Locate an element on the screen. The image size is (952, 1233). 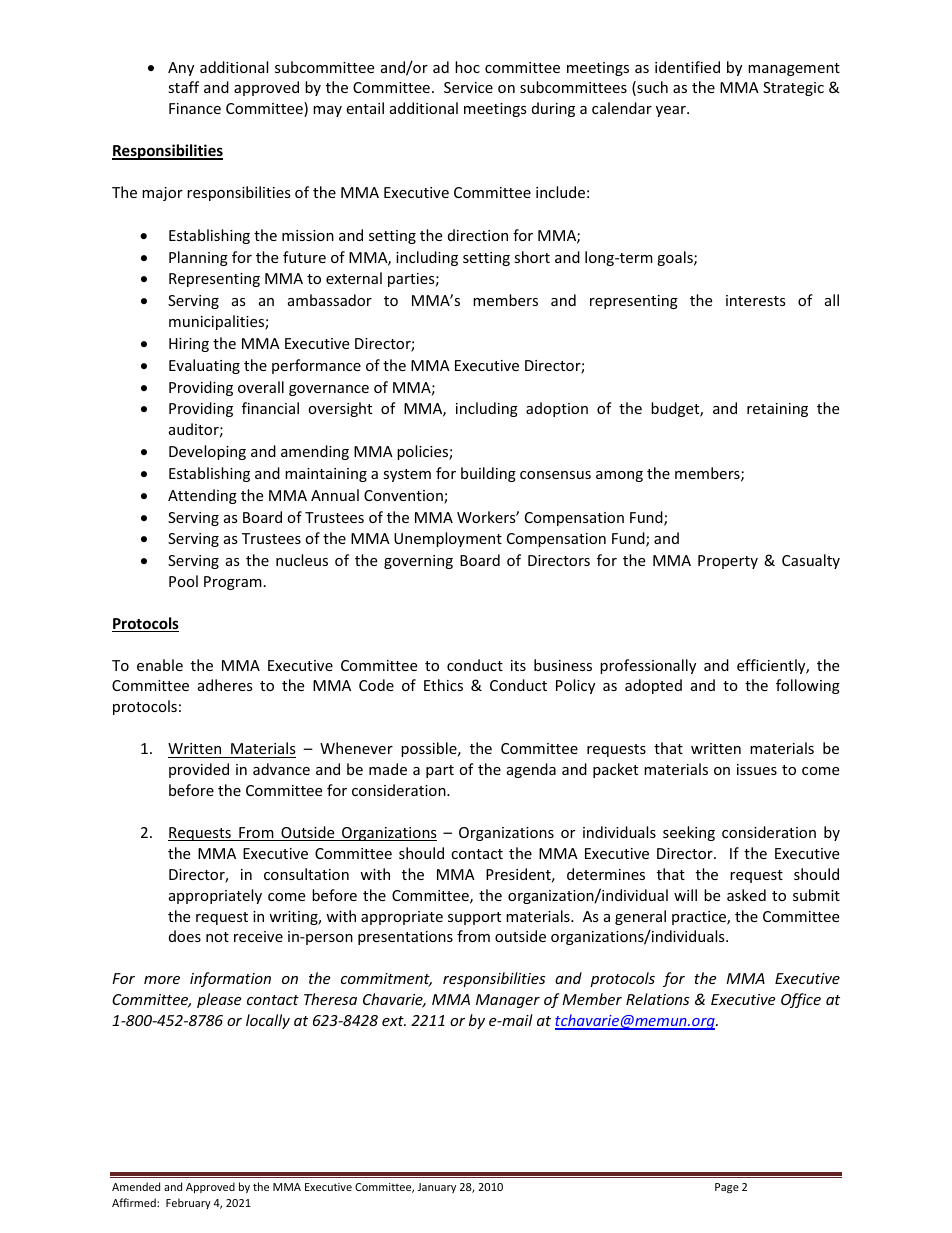
agenda is located at coordinates (531, 770).
